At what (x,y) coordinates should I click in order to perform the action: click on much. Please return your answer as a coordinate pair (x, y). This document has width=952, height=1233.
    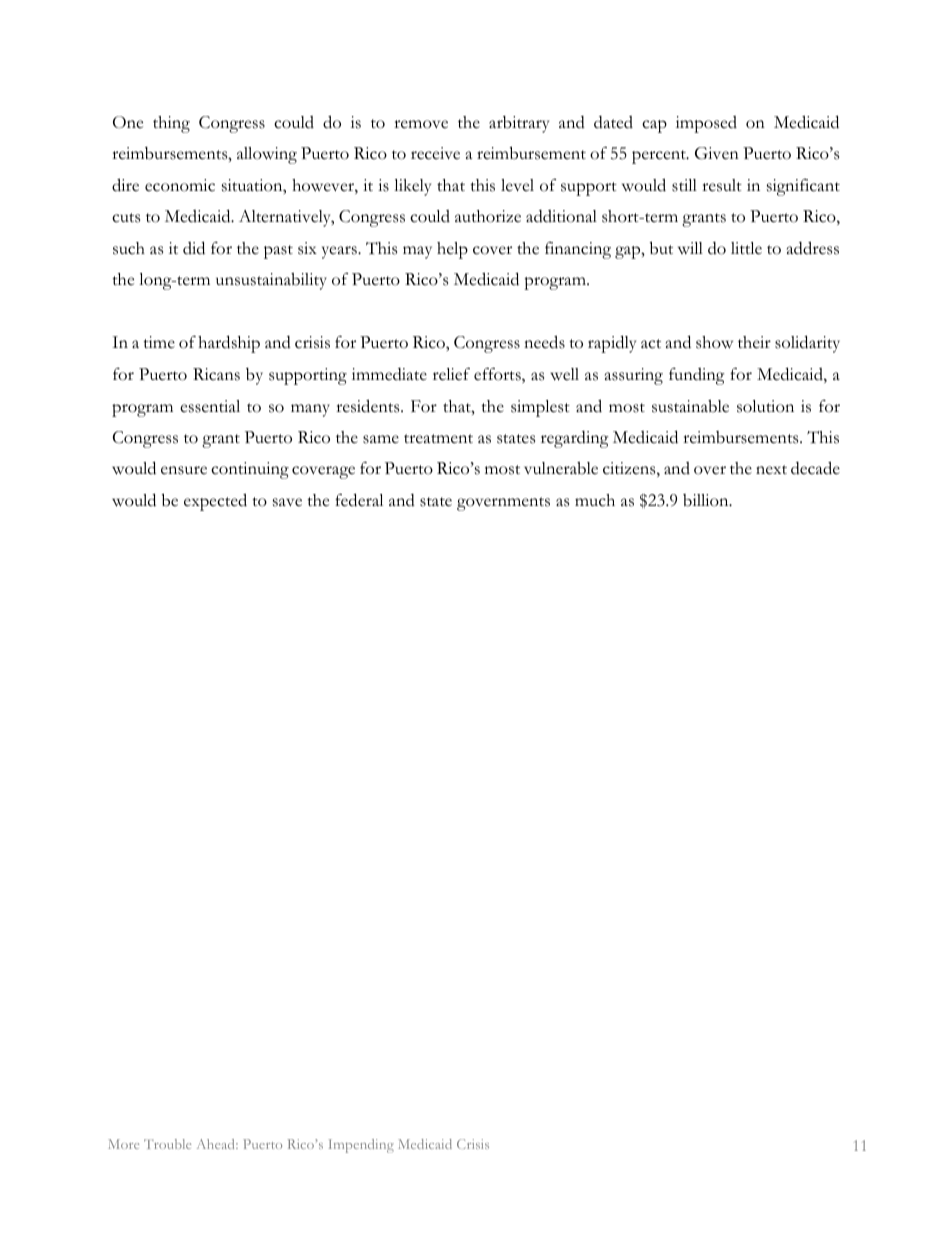
    Looking at the image, I should click on (595, 500).
